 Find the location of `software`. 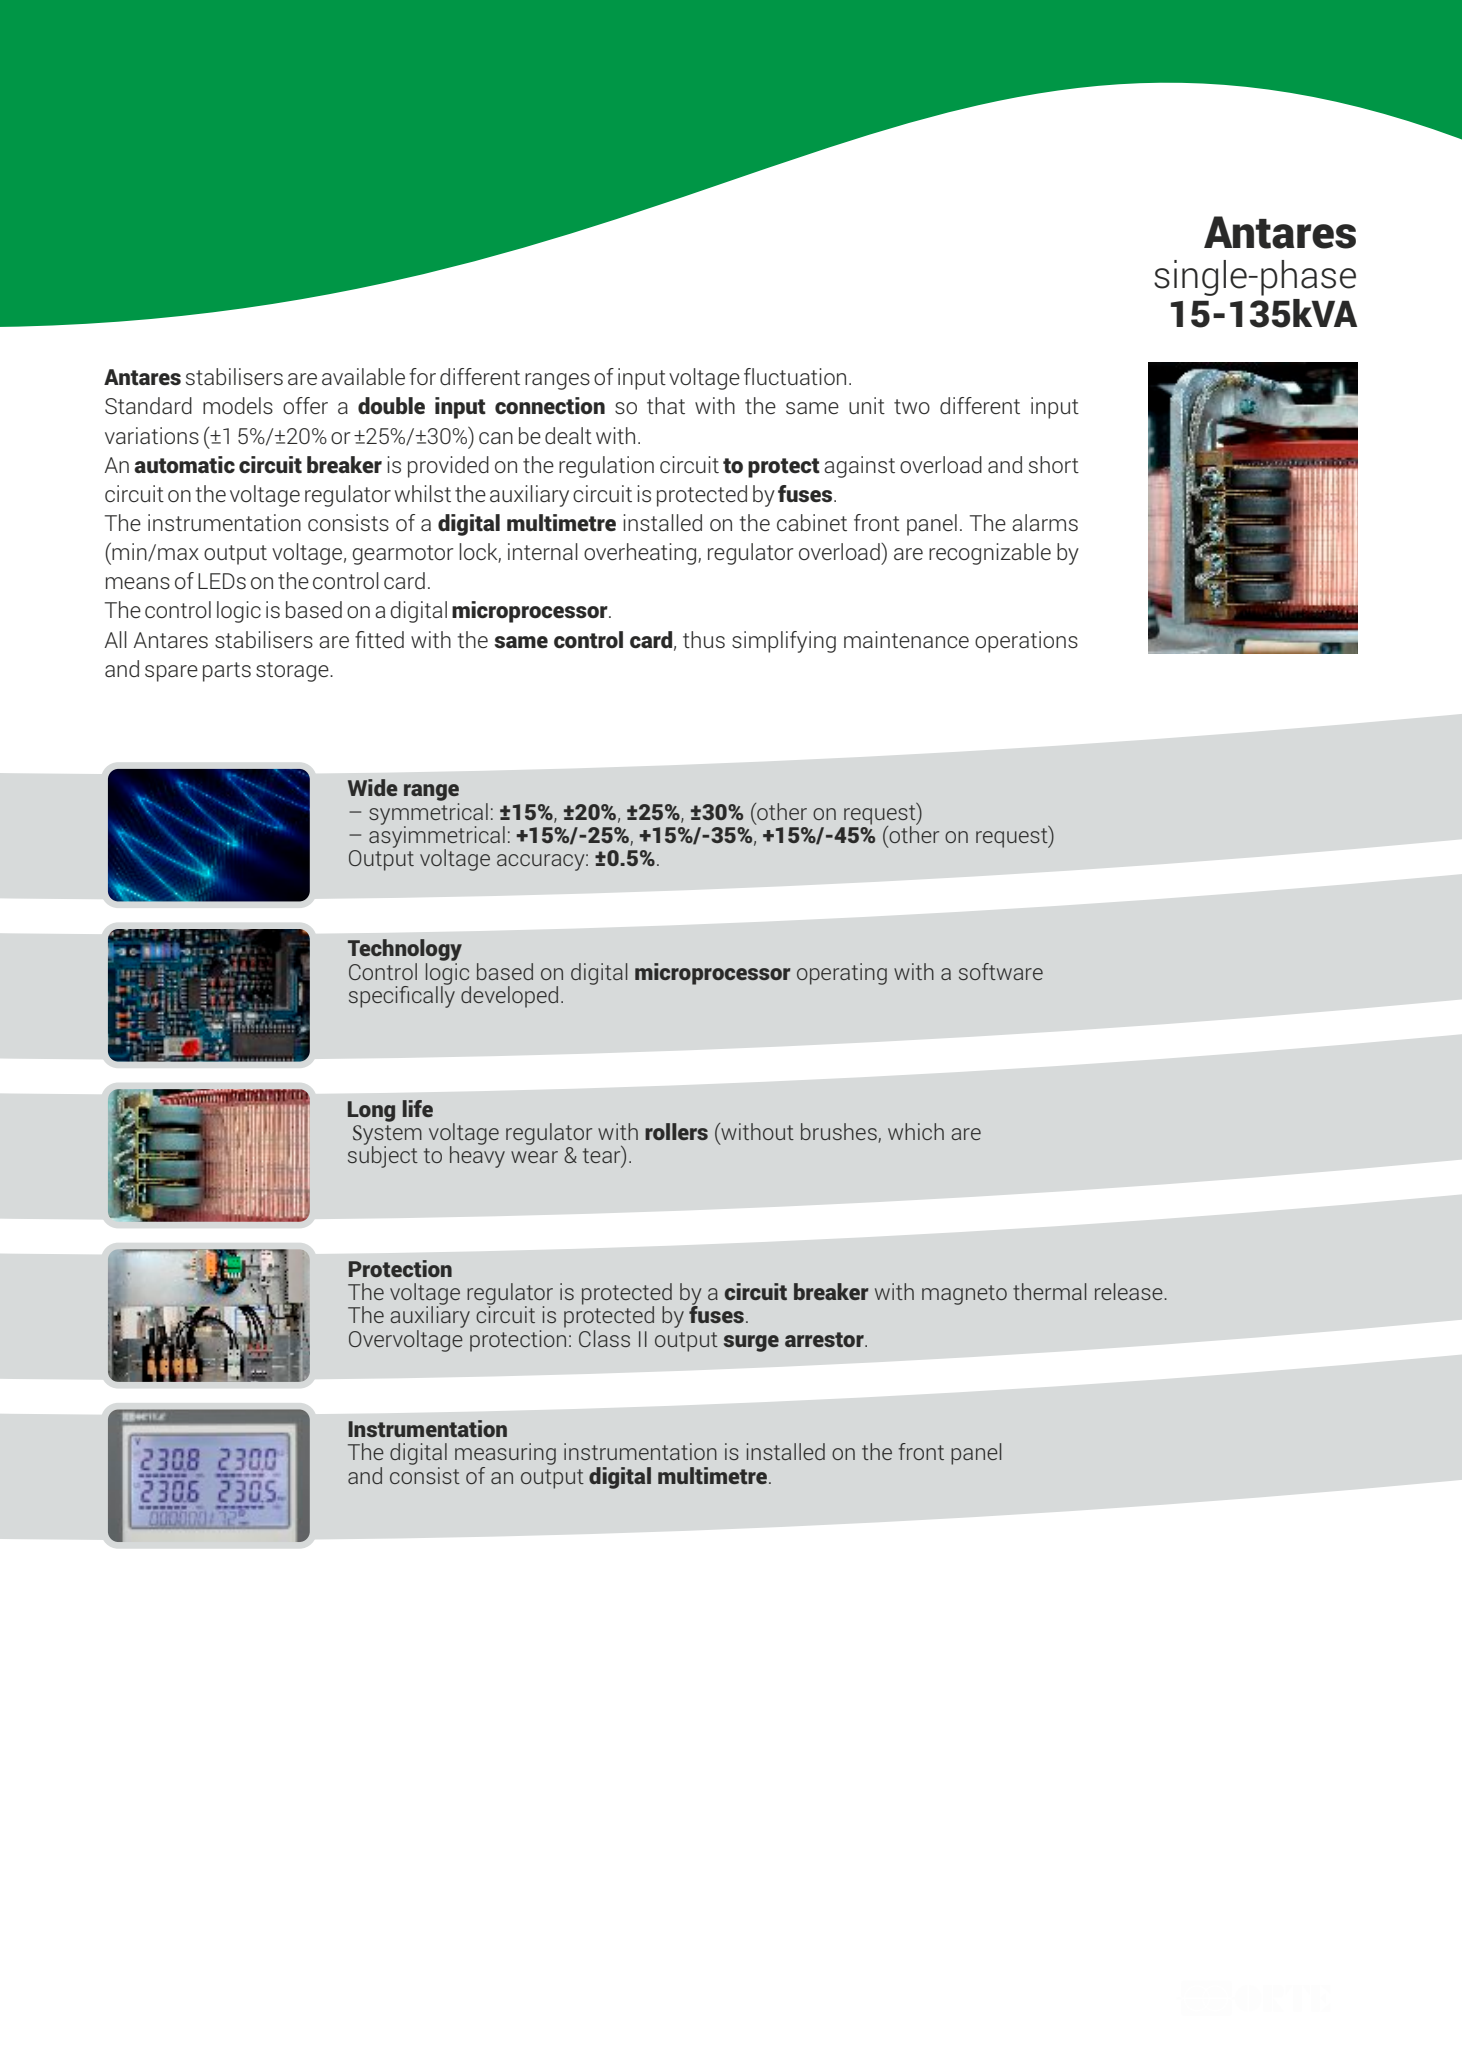

software is located at coordinates (1001, 971).
